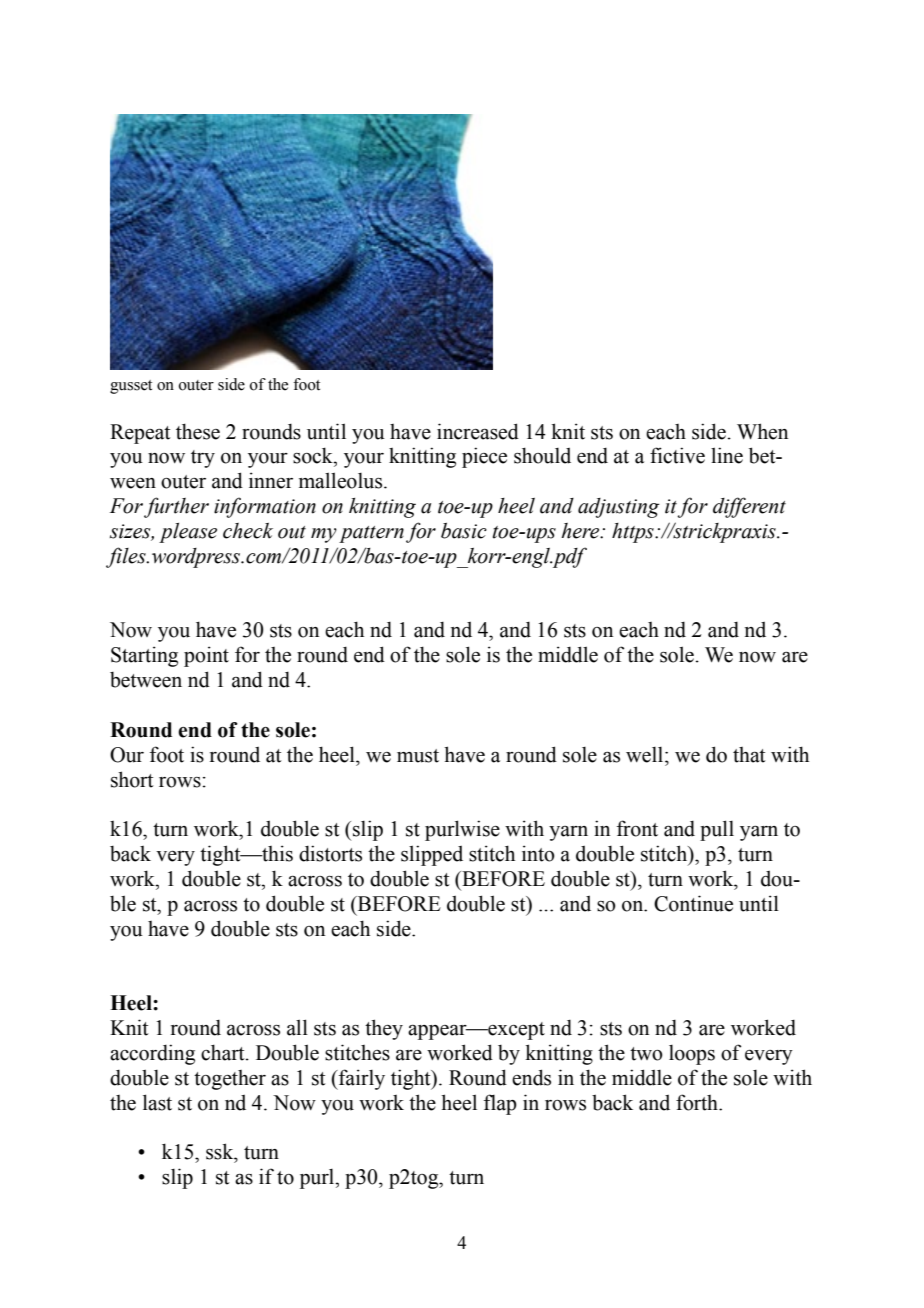  I want to click on short, so click(132, 779).
